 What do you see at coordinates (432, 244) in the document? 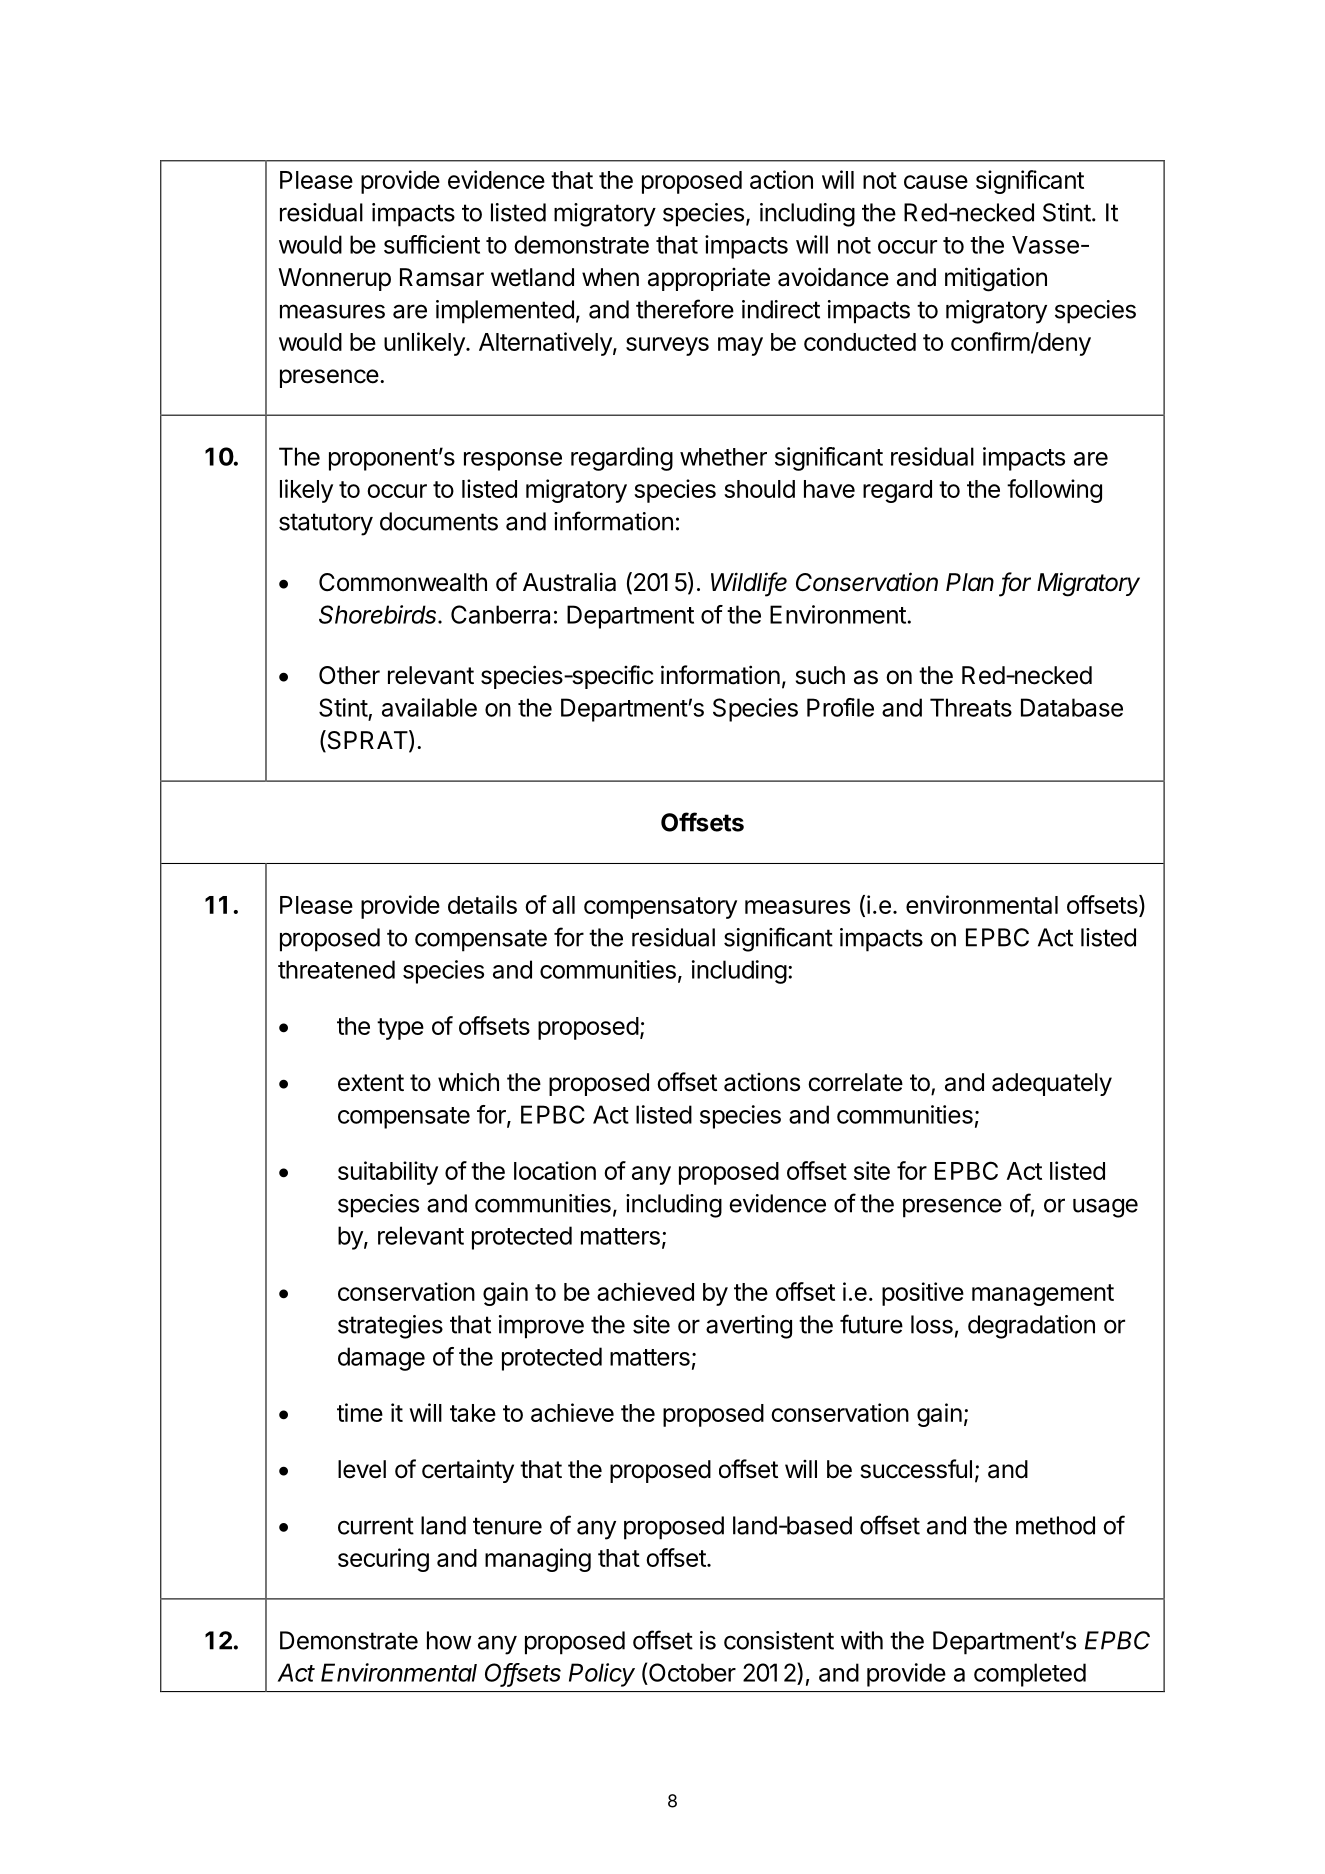
I see `sufficient` at bounding box center [432, 244].
